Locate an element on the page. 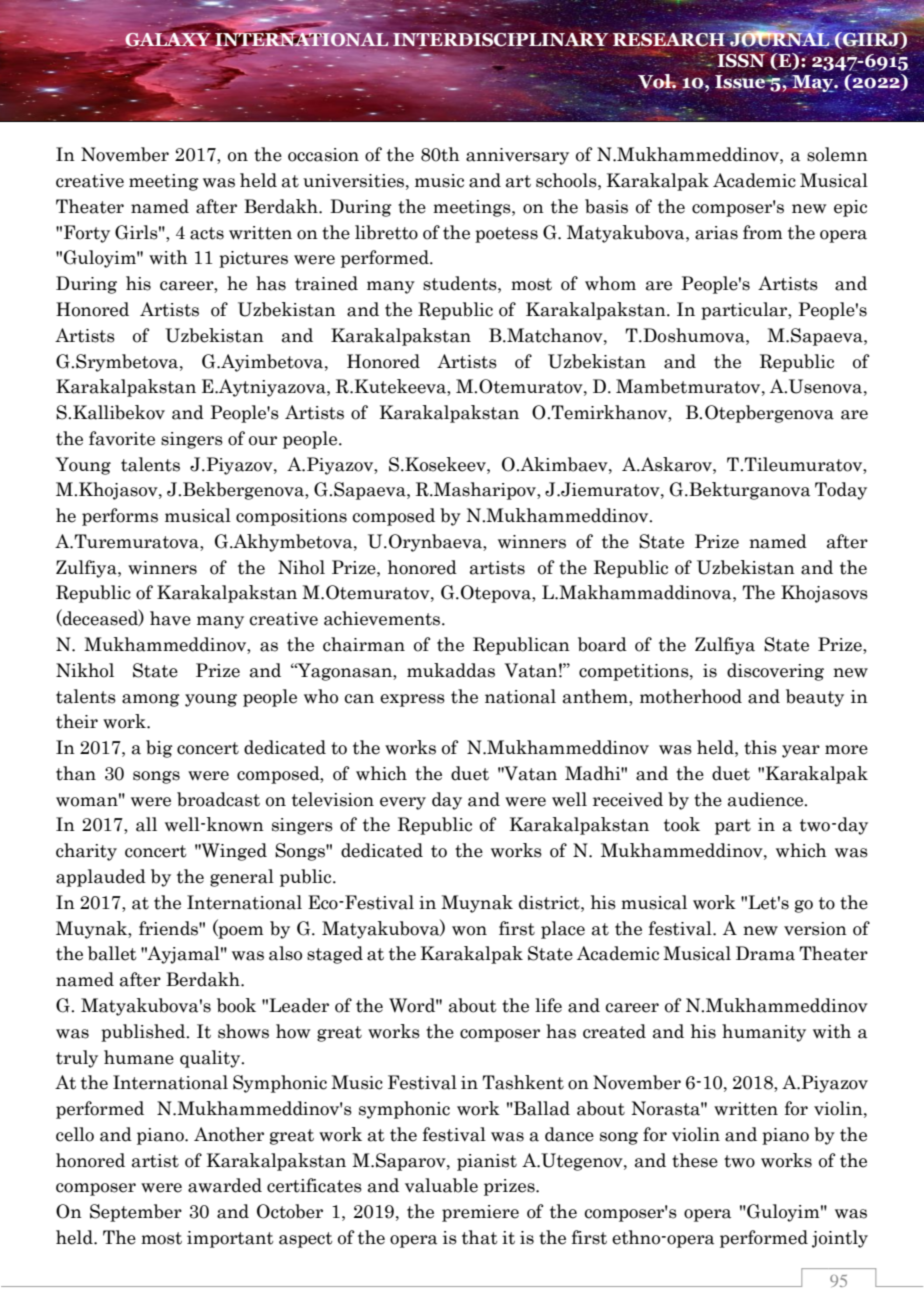 Image resolution: width=924 pixels, height=1308 pixels. September is located at coordinates (136, 1213).
